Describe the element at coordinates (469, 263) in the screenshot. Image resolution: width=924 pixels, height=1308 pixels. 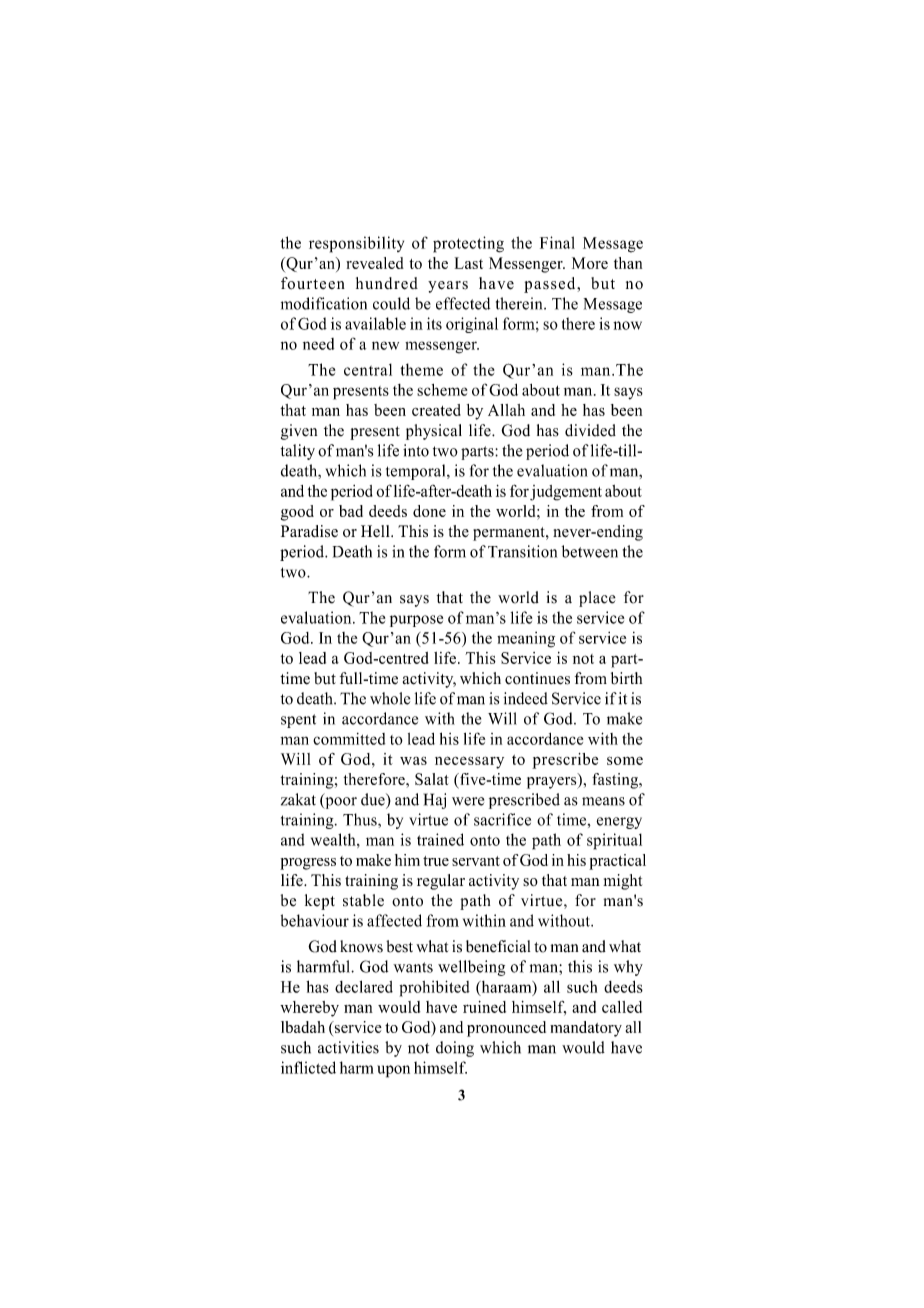
I see `Last` at that location.
